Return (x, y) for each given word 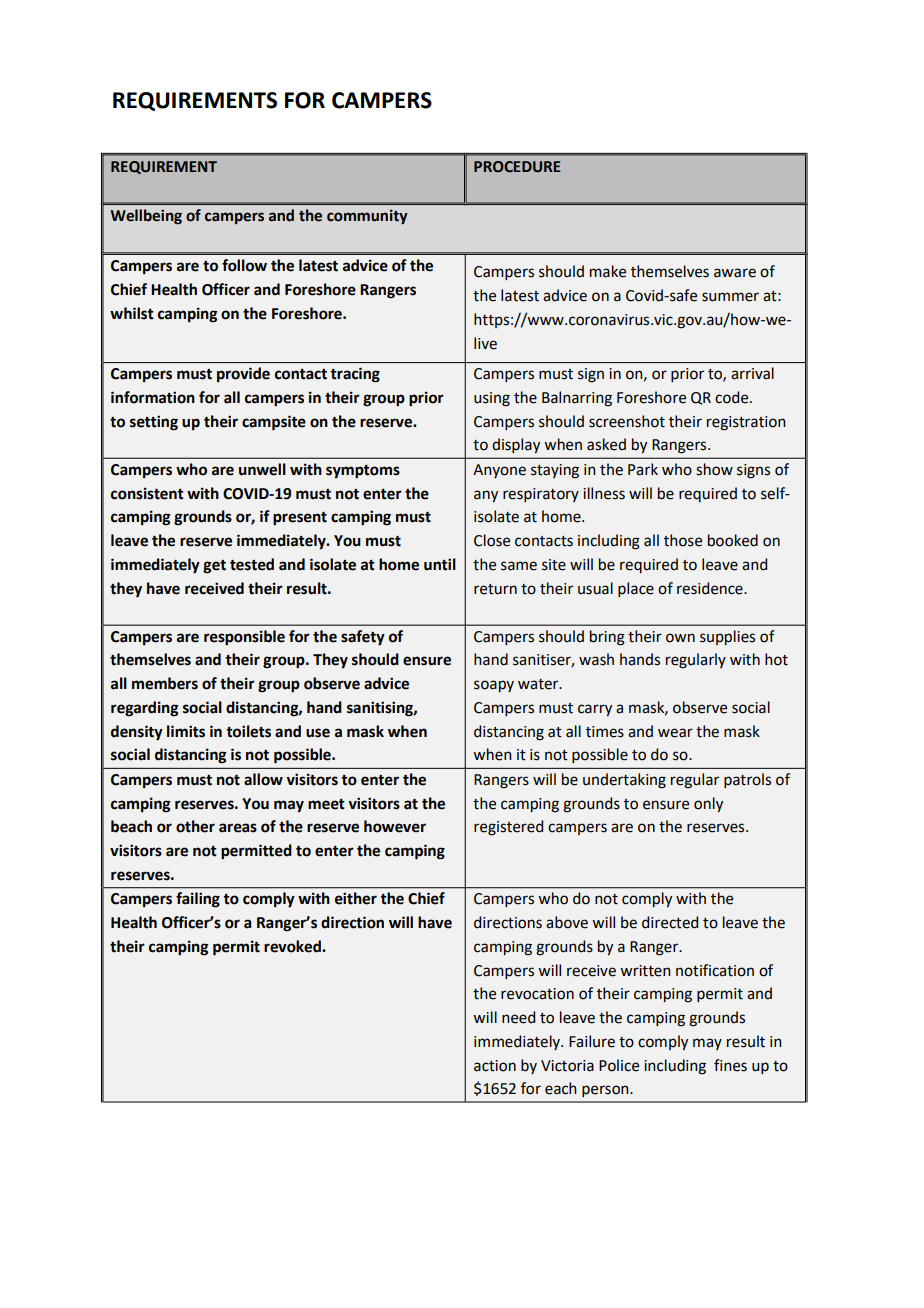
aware (735, 273)
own (680, 638)
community (367, 217)
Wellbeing (146, 217)
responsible (244, 638)
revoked (293, 946)
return (495, 589)
